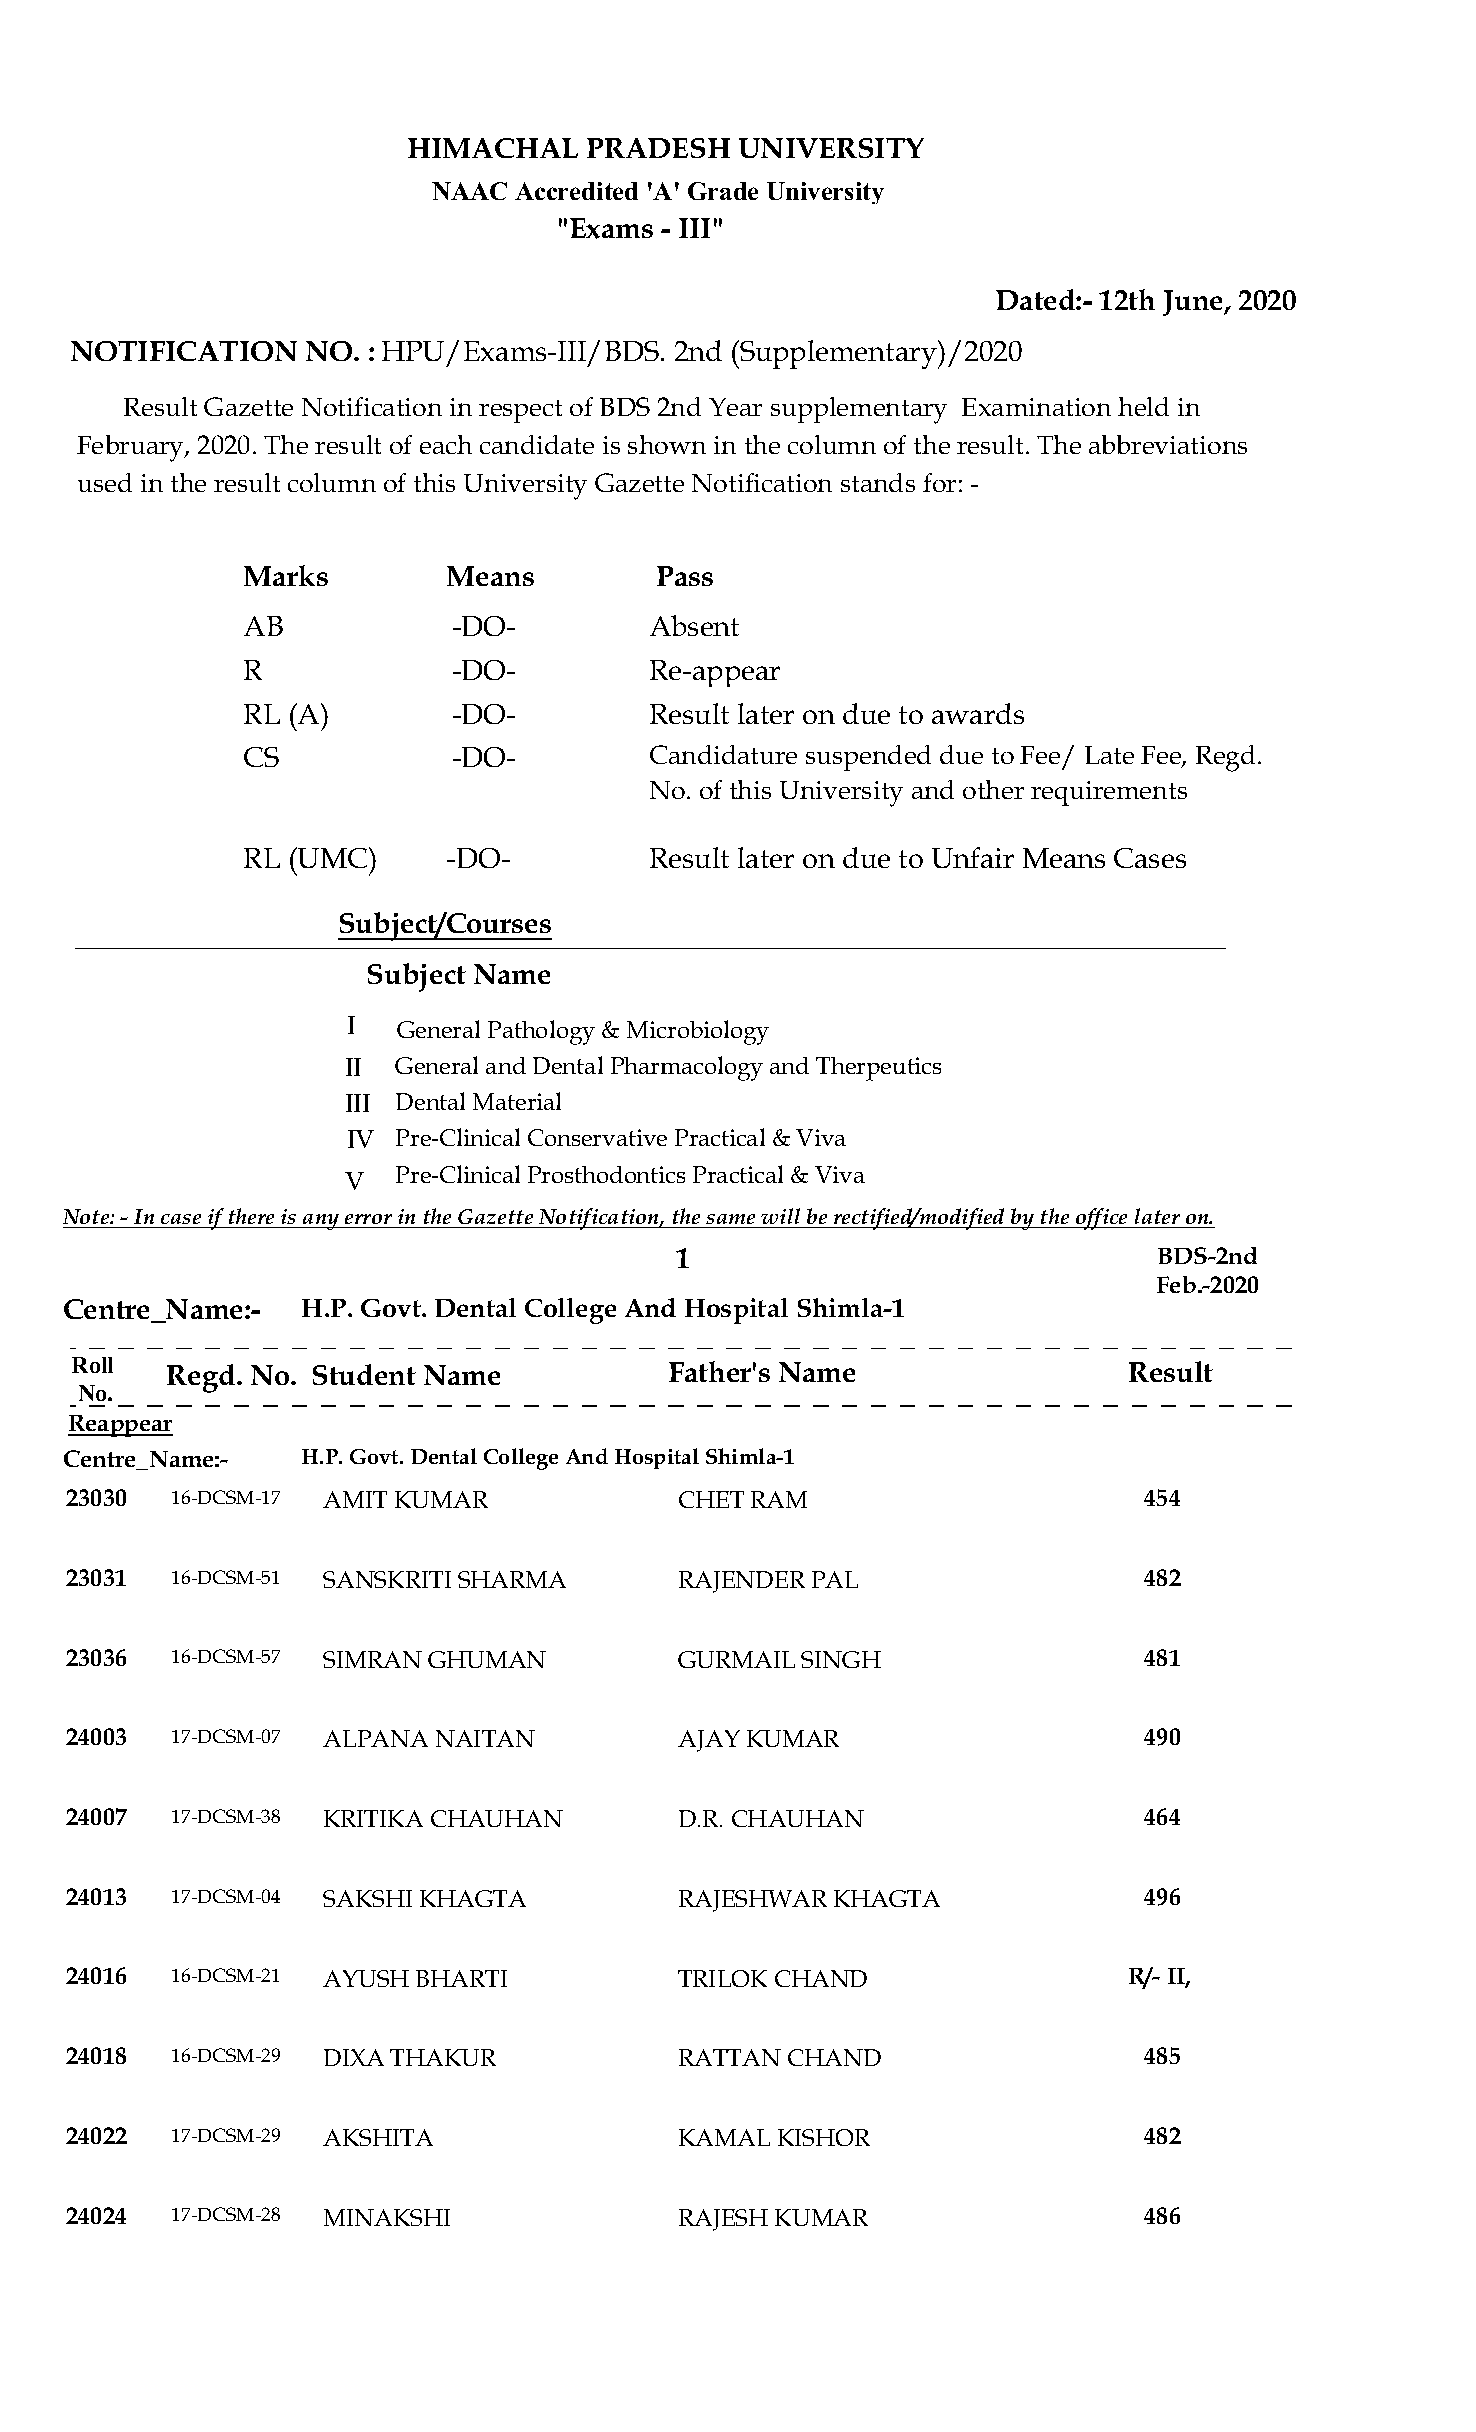 This screenshot has height=2432, width=1476. I want to click on there, so click(251, 1216).
